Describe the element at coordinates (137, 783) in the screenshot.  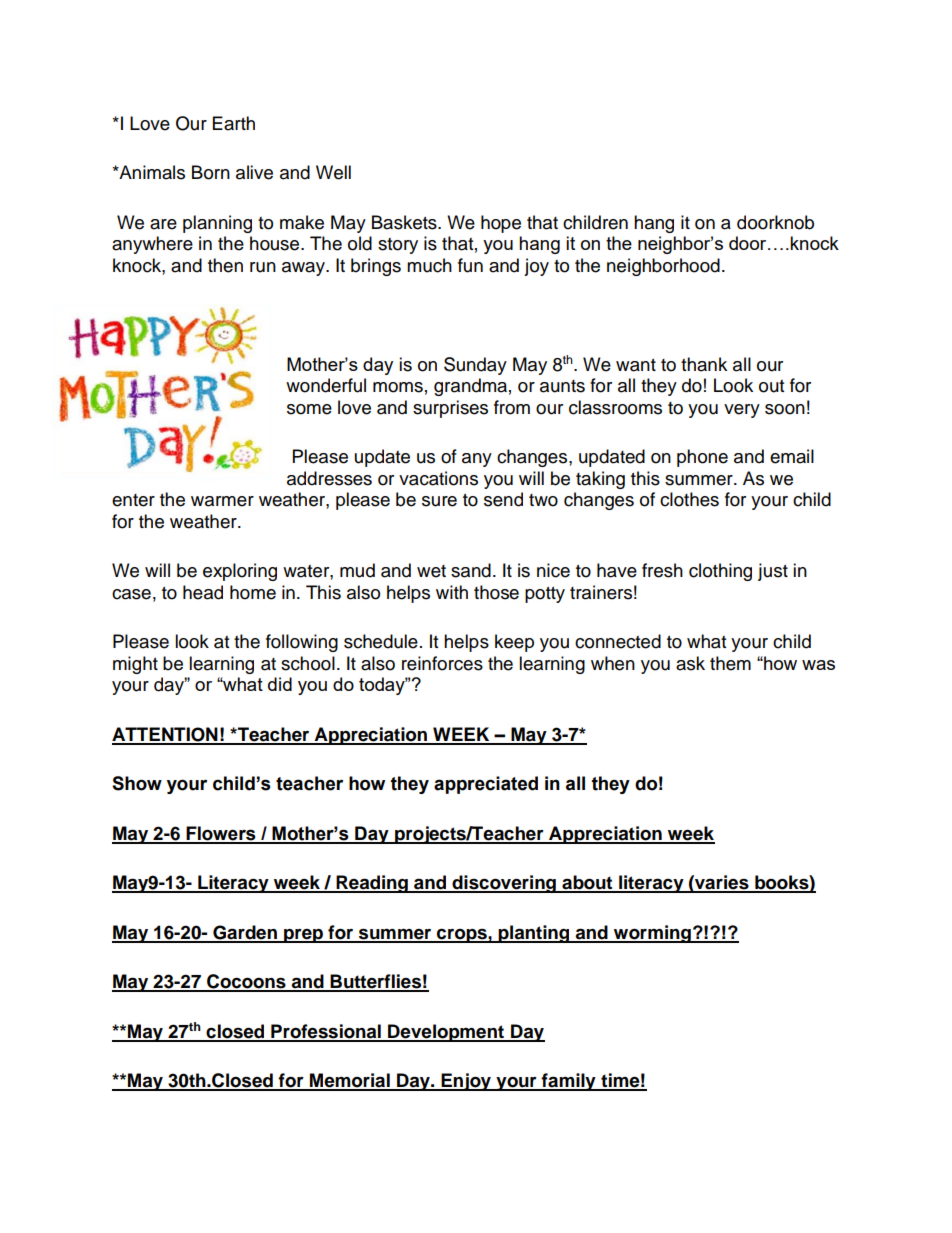
I see `Show` at that location.
